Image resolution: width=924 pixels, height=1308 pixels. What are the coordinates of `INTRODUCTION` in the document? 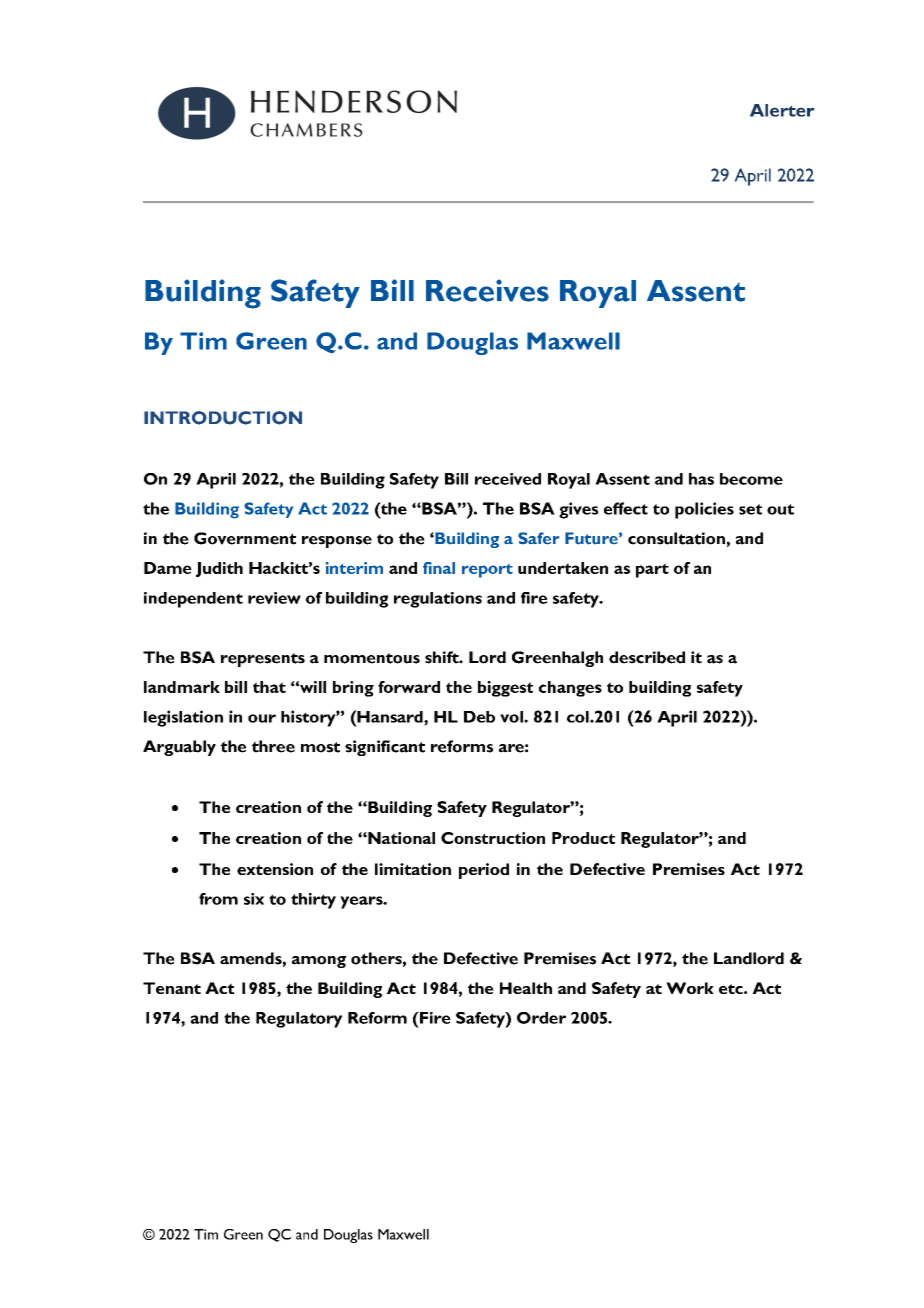 It's located at (223, 418).
